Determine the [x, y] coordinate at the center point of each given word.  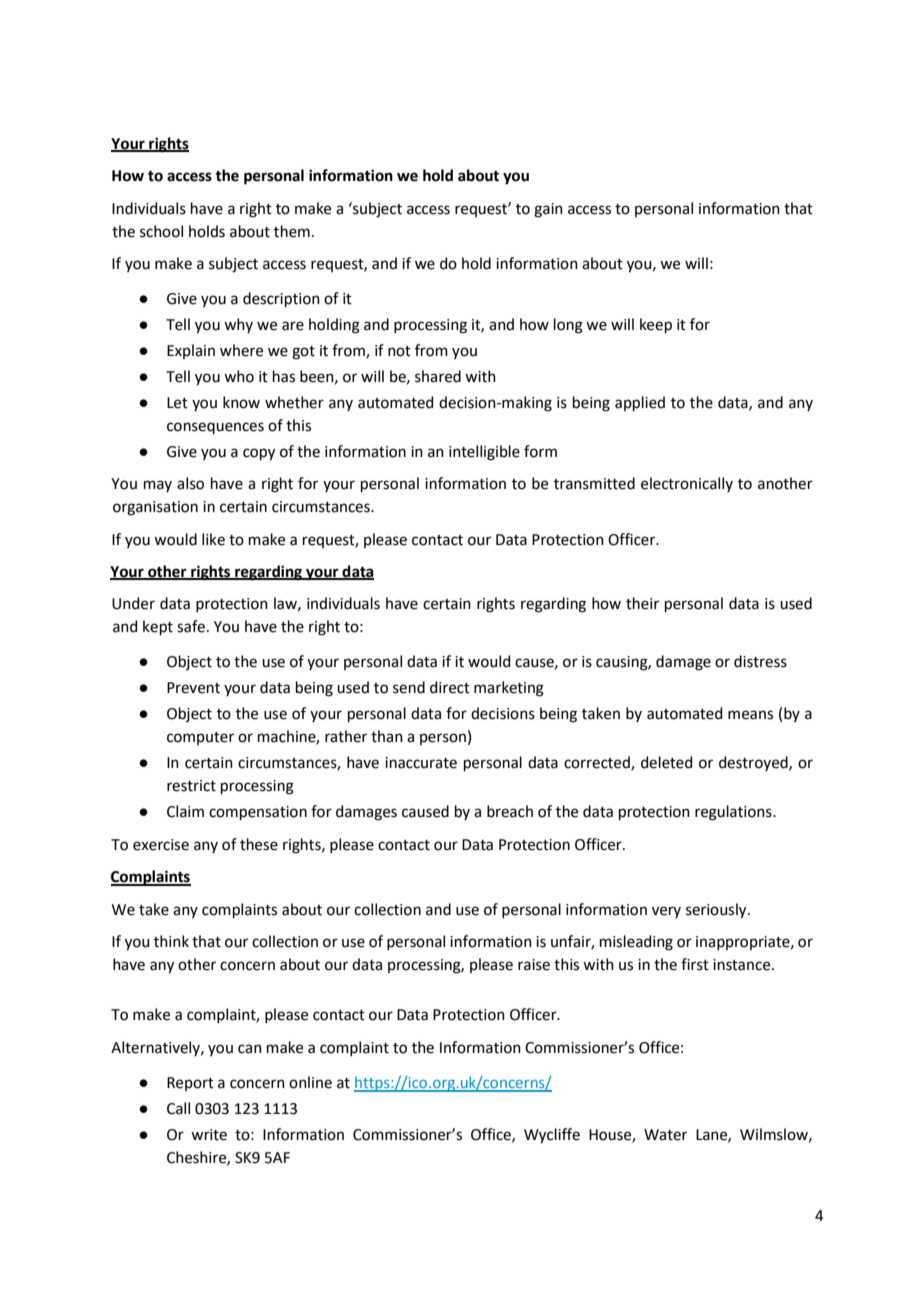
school [161, 231]
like [213, 539]
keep [656, 325]
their [642, 603]
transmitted [594, 483]
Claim [185, 811]
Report [190, 1084]
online [310, 1082]
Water [665, 1135]
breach [510, 811]
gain [548, 210]
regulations [734, 813]
